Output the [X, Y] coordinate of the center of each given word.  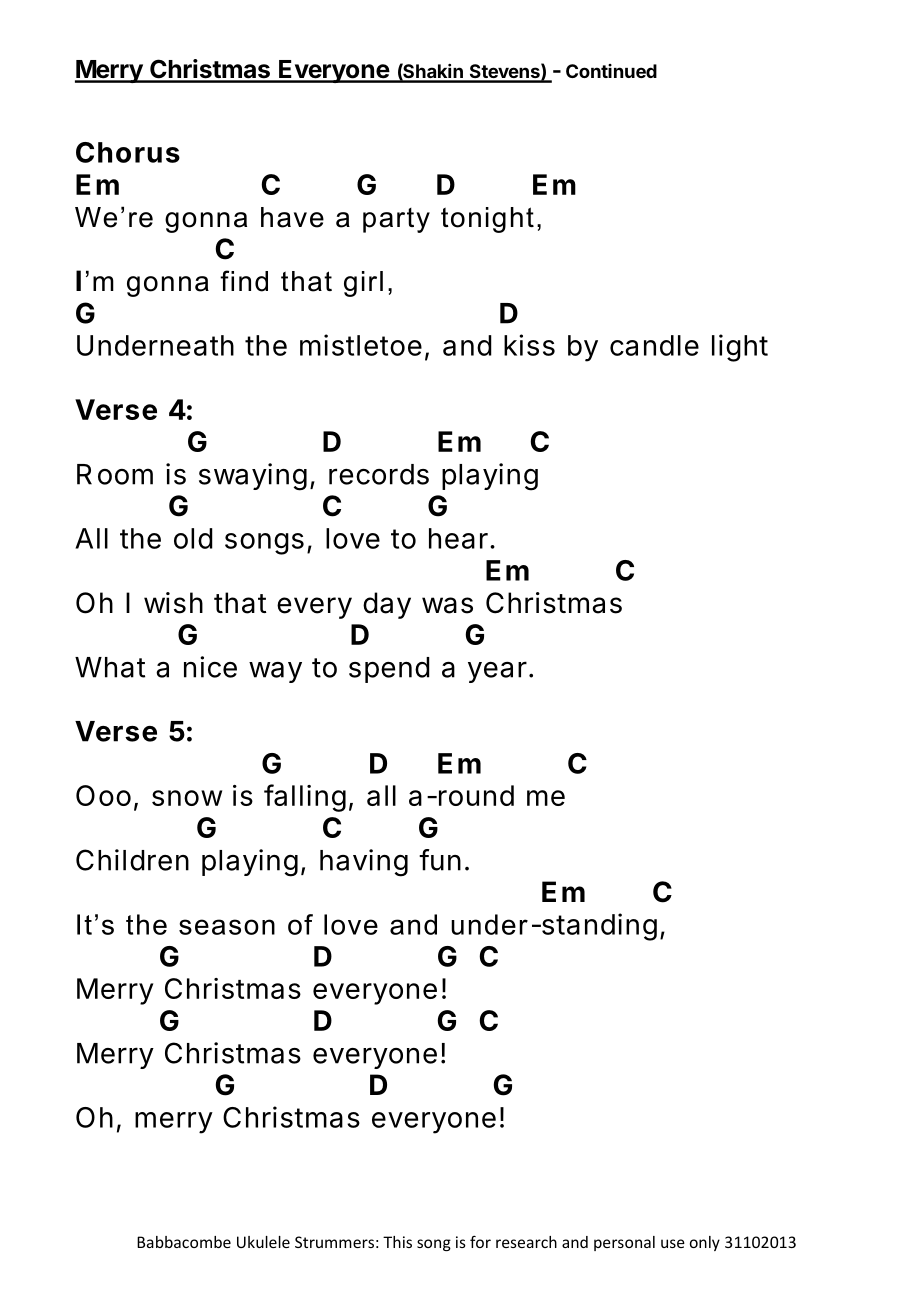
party [396, 220]
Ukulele [263, 1242]
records [379, 474]
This [397, 1242]
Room [115, 474]
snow [187, 798]
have [292, 217]
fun [440, 860]
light [740, 348]
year [497, 672]
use [673, 1243]
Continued [611, 71]
